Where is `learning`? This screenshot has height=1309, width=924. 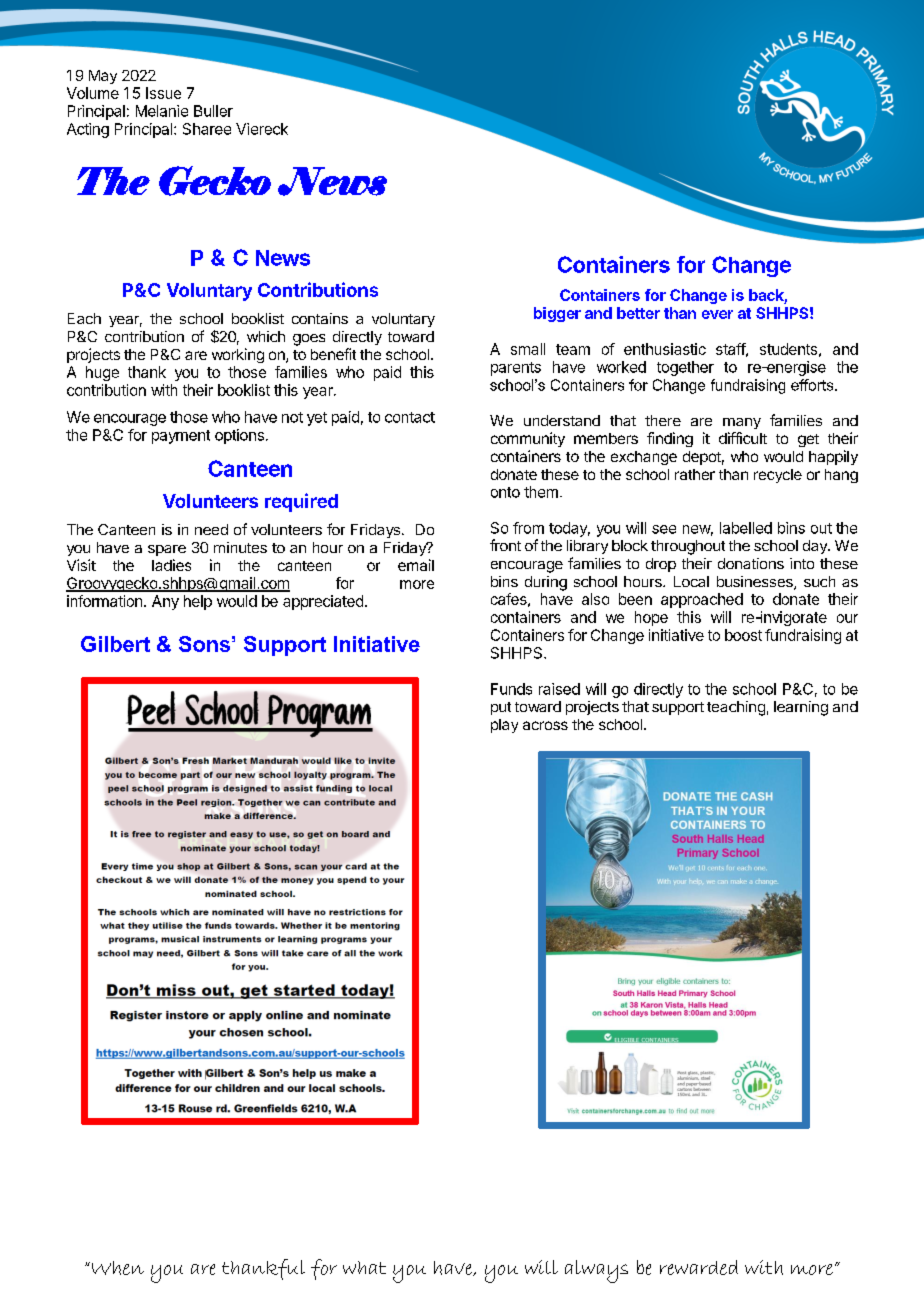 learning is located at coordinates (801, 708).
